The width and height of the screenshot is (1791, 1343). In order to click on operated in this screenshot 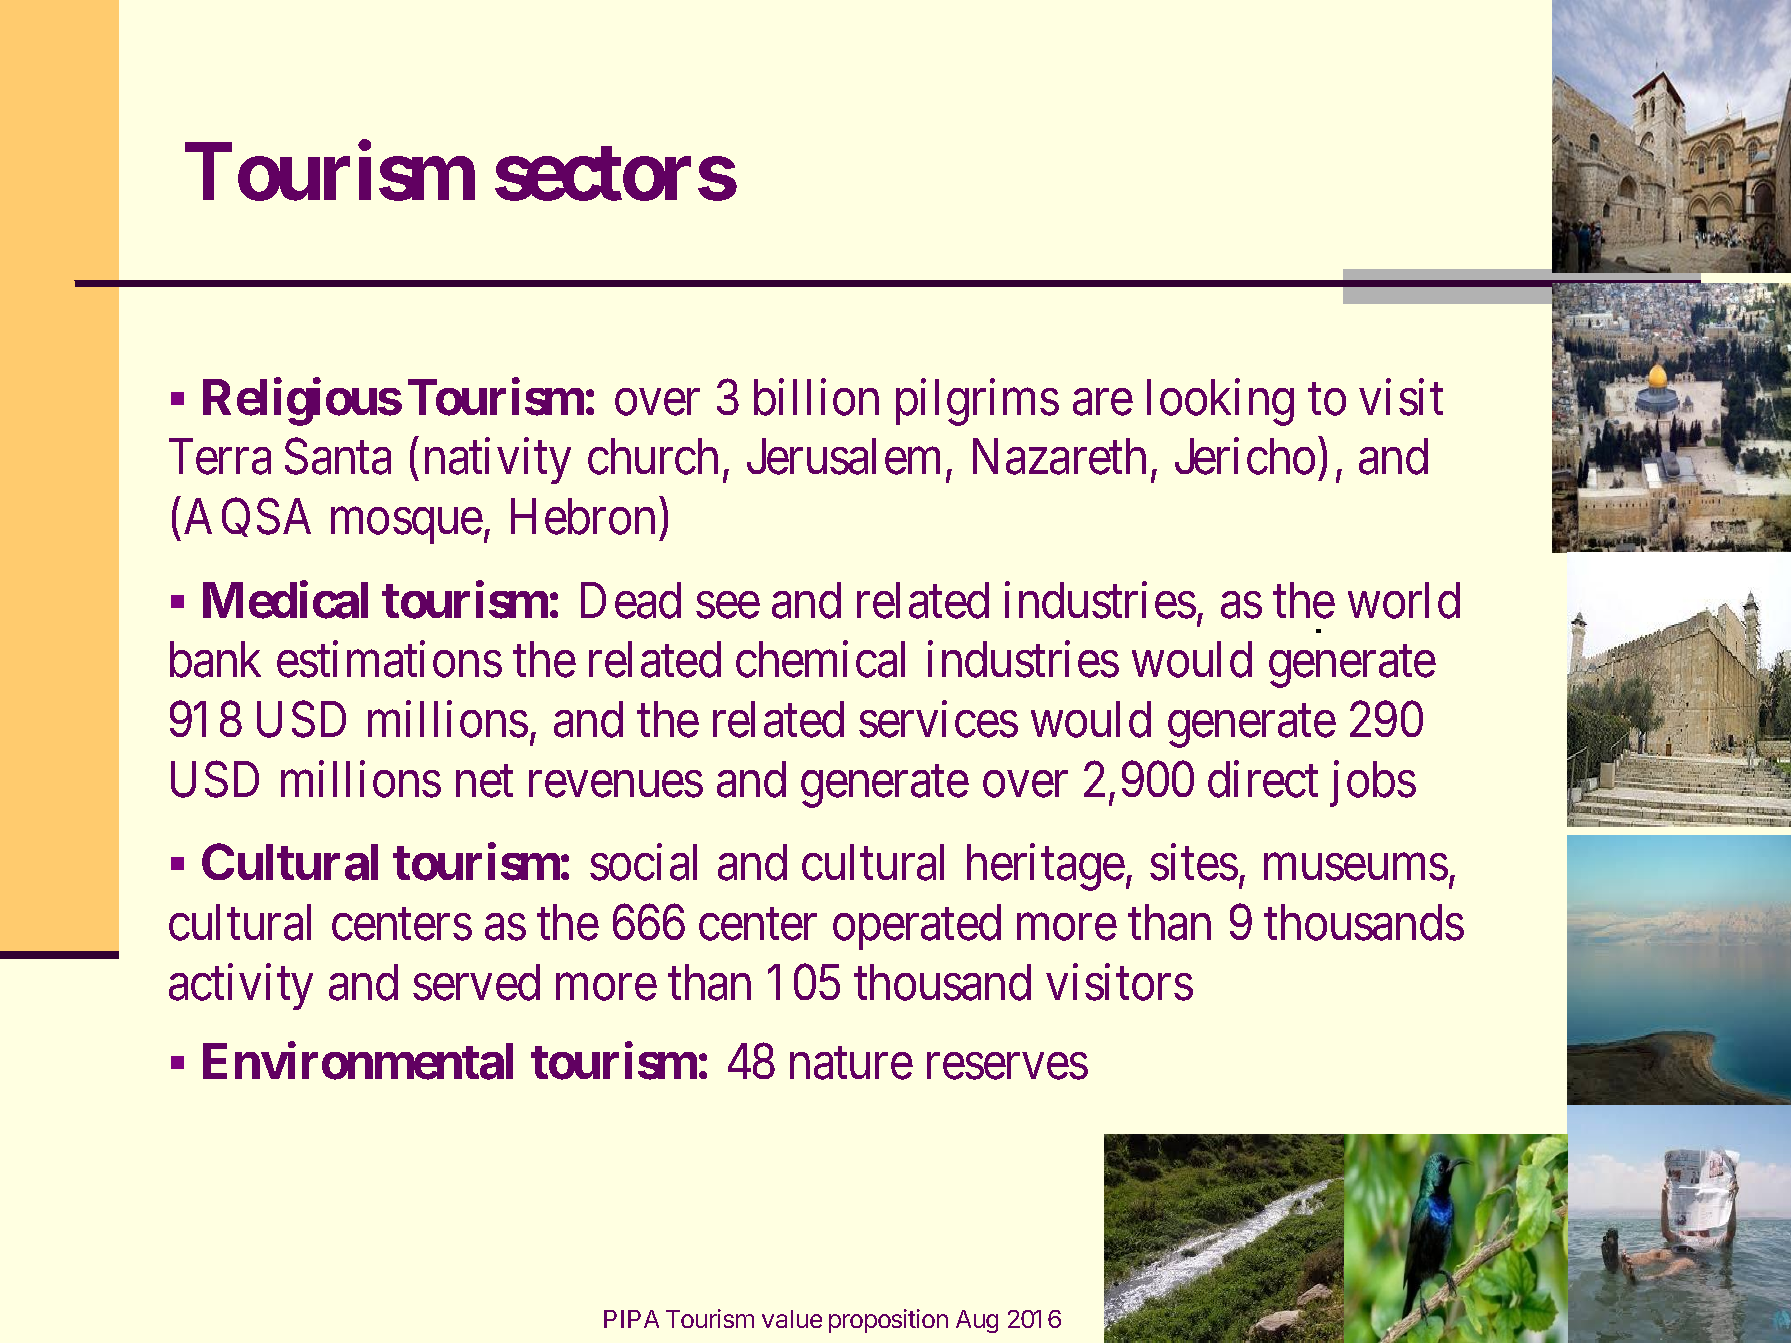, I will do `click(917, 927)`.
